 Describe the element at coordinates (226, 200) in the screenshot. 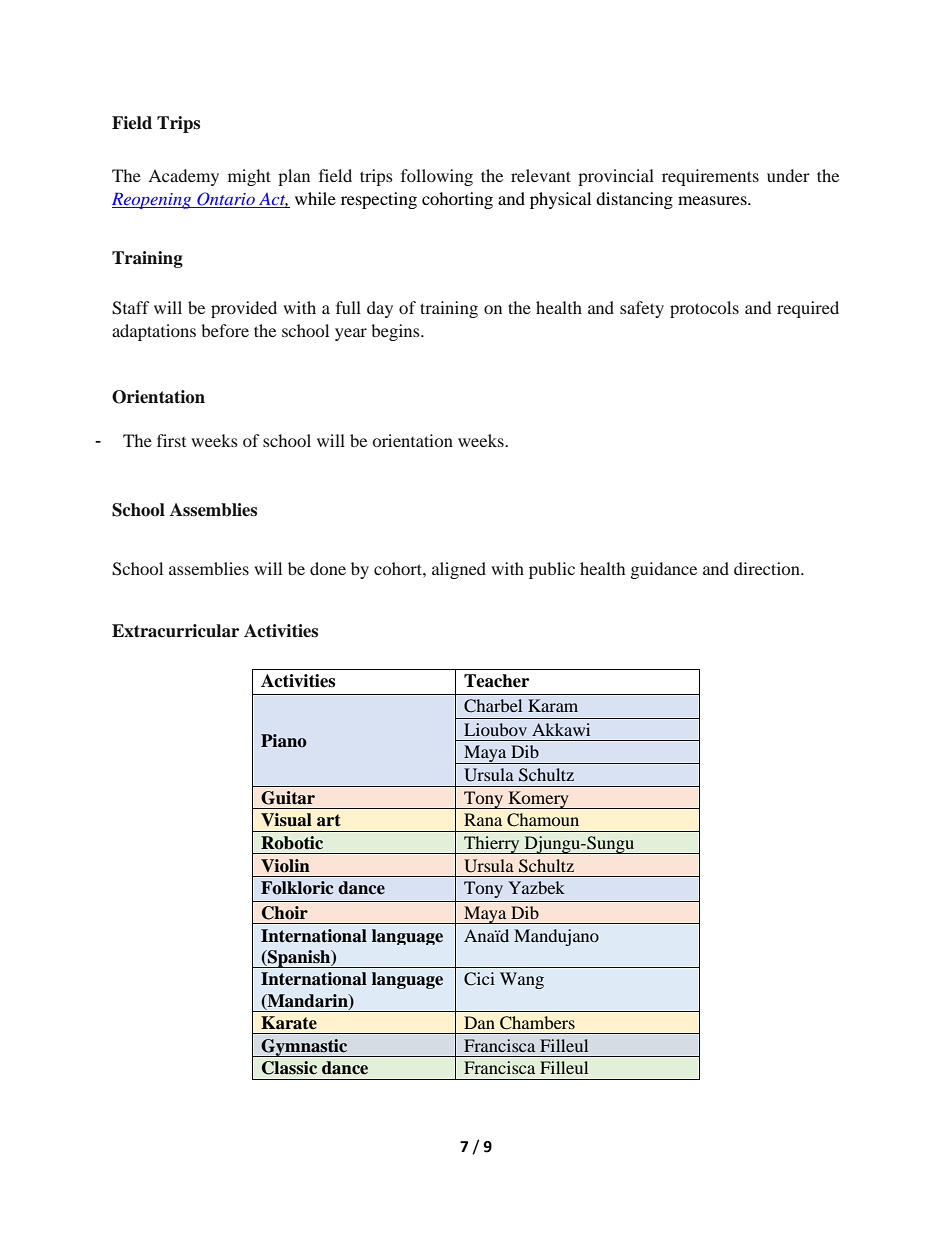

I see `Ontario` at that location.
